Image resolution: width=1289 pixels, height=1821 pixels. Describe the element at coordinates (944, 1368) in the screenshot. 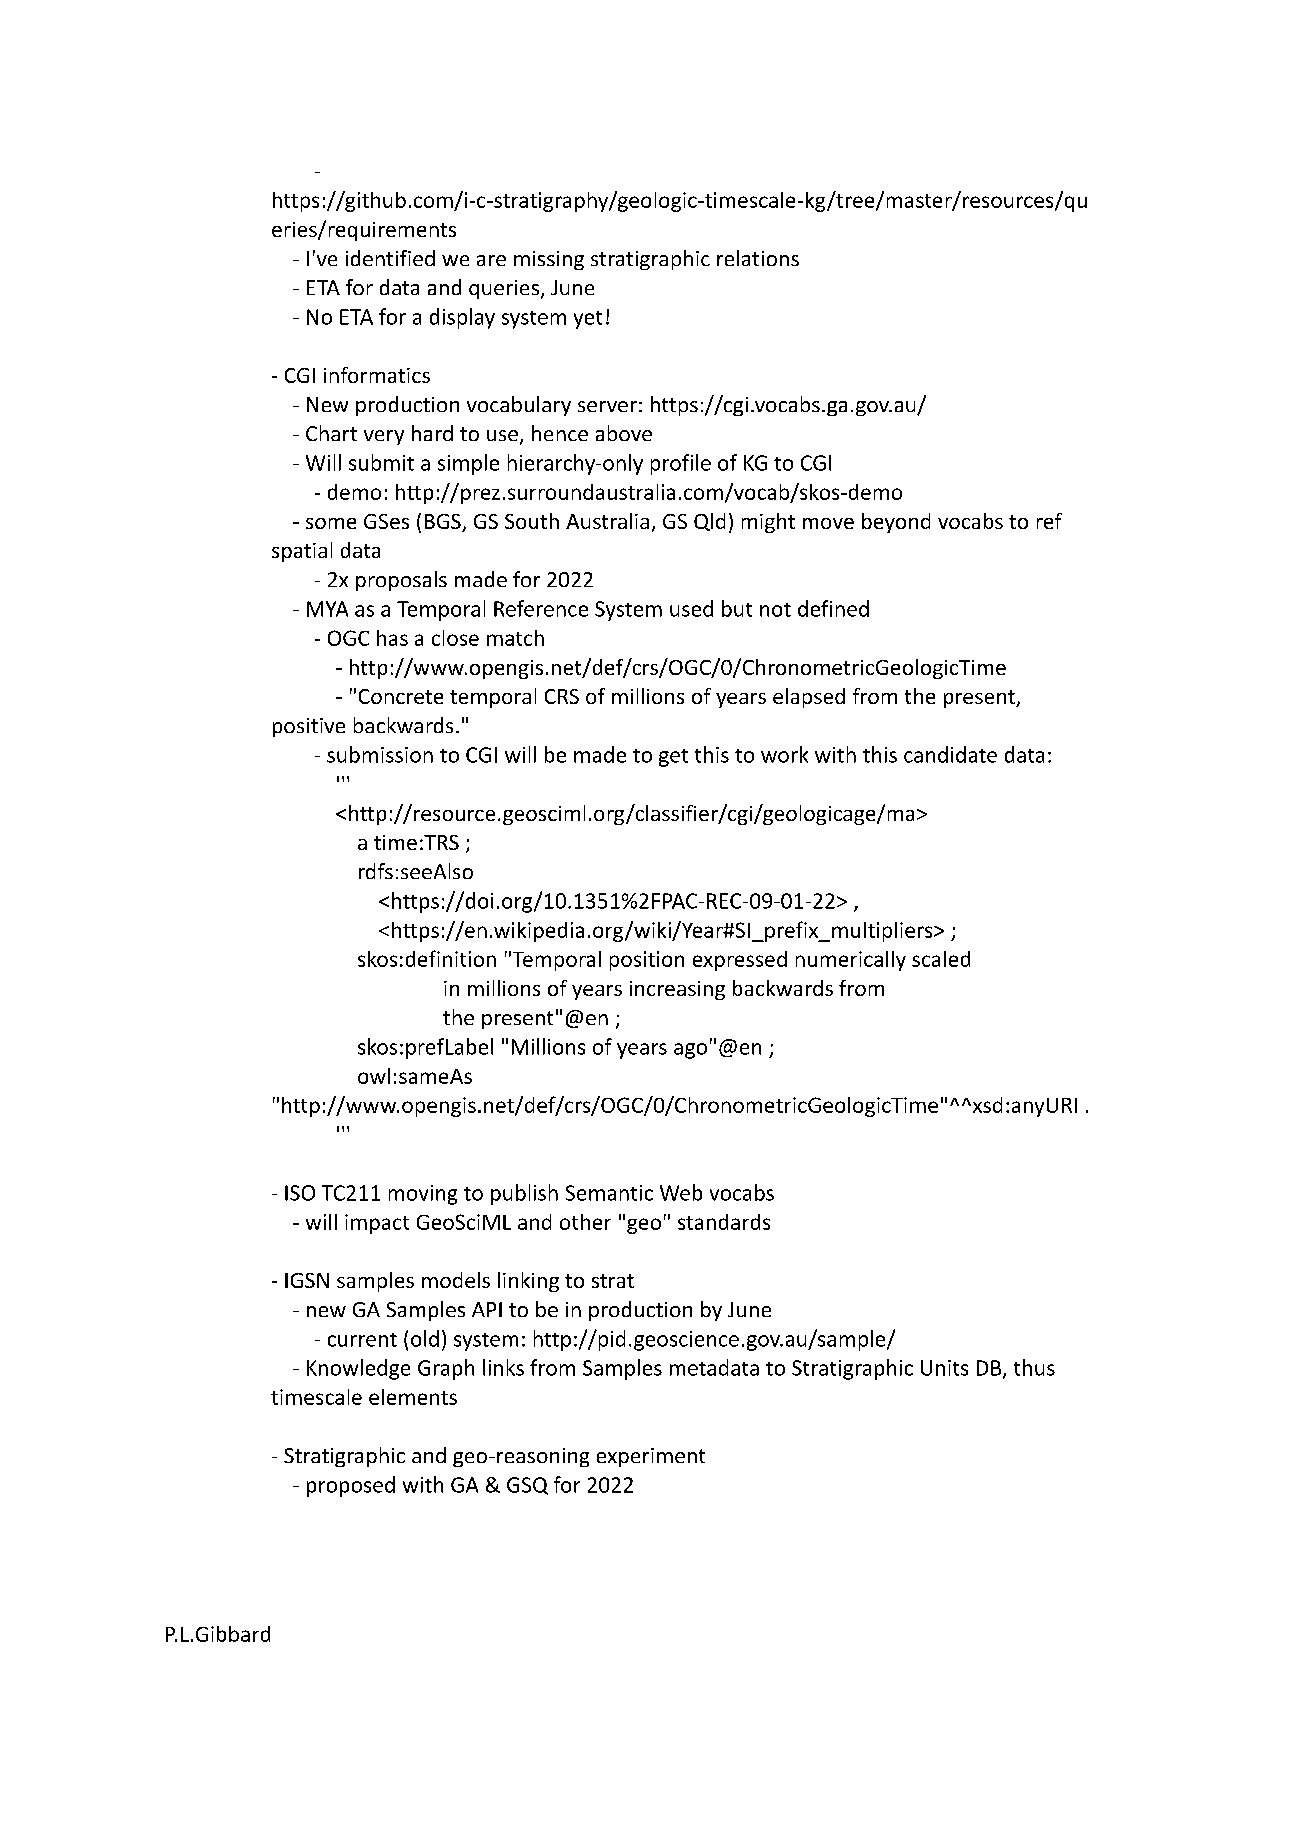

I see `Units` at that location.
